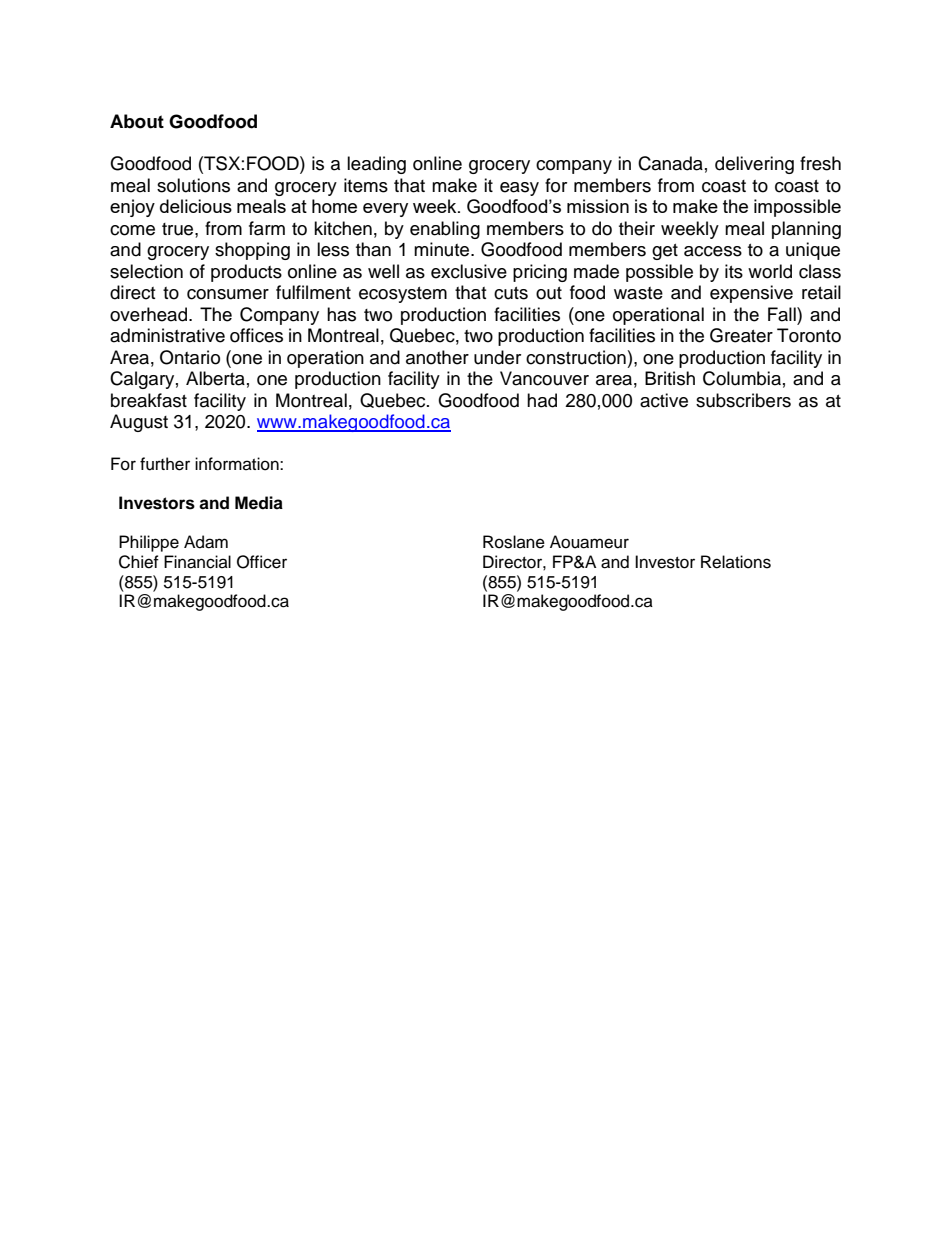 The height and width of the screenshot is (1233, 952). What do you see at coordinates (256, 335) in the screenshot?
I see `offices` at bounding box center [256, 335].
